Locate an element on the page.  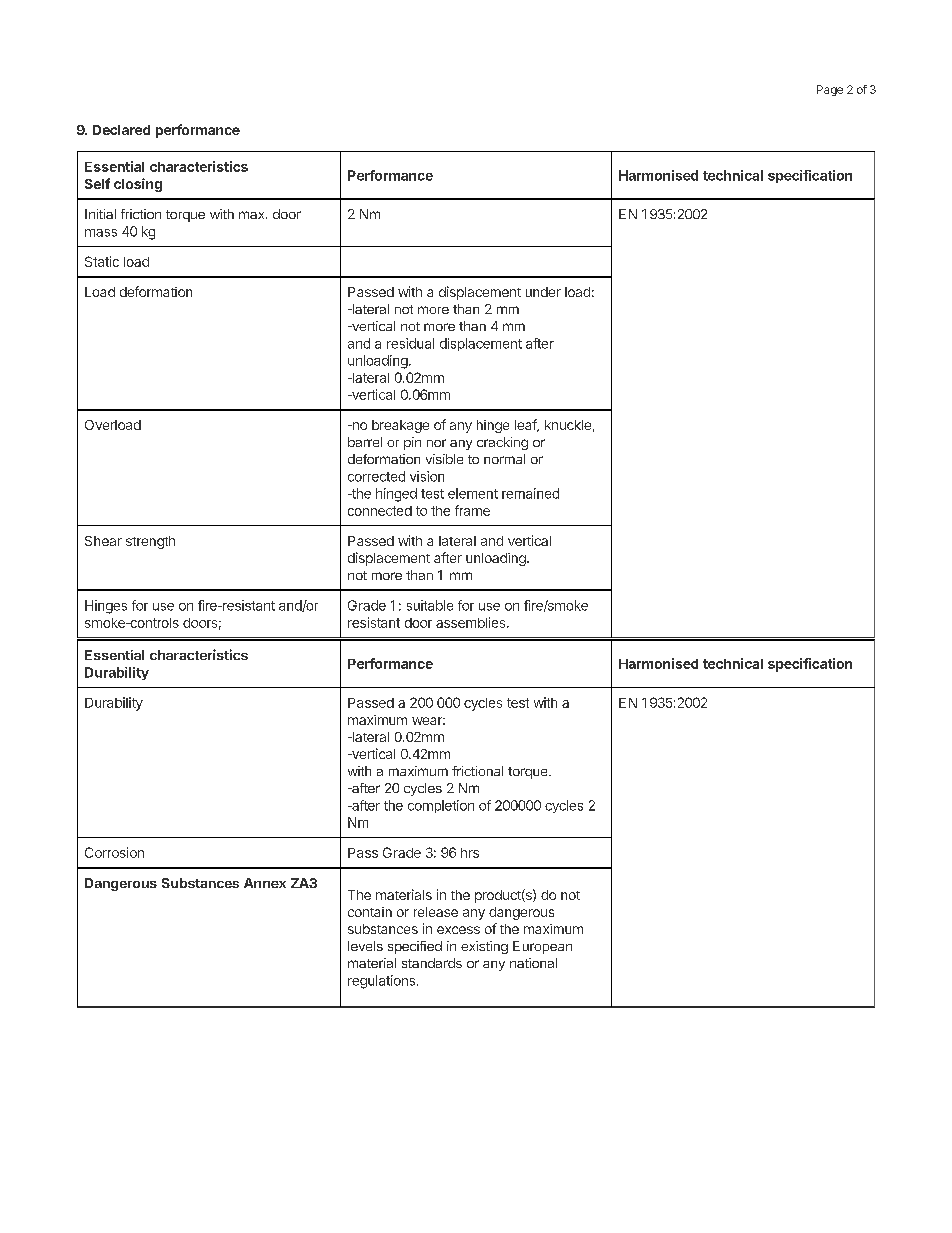
Corrosion is located at coordinates (114, 852).
